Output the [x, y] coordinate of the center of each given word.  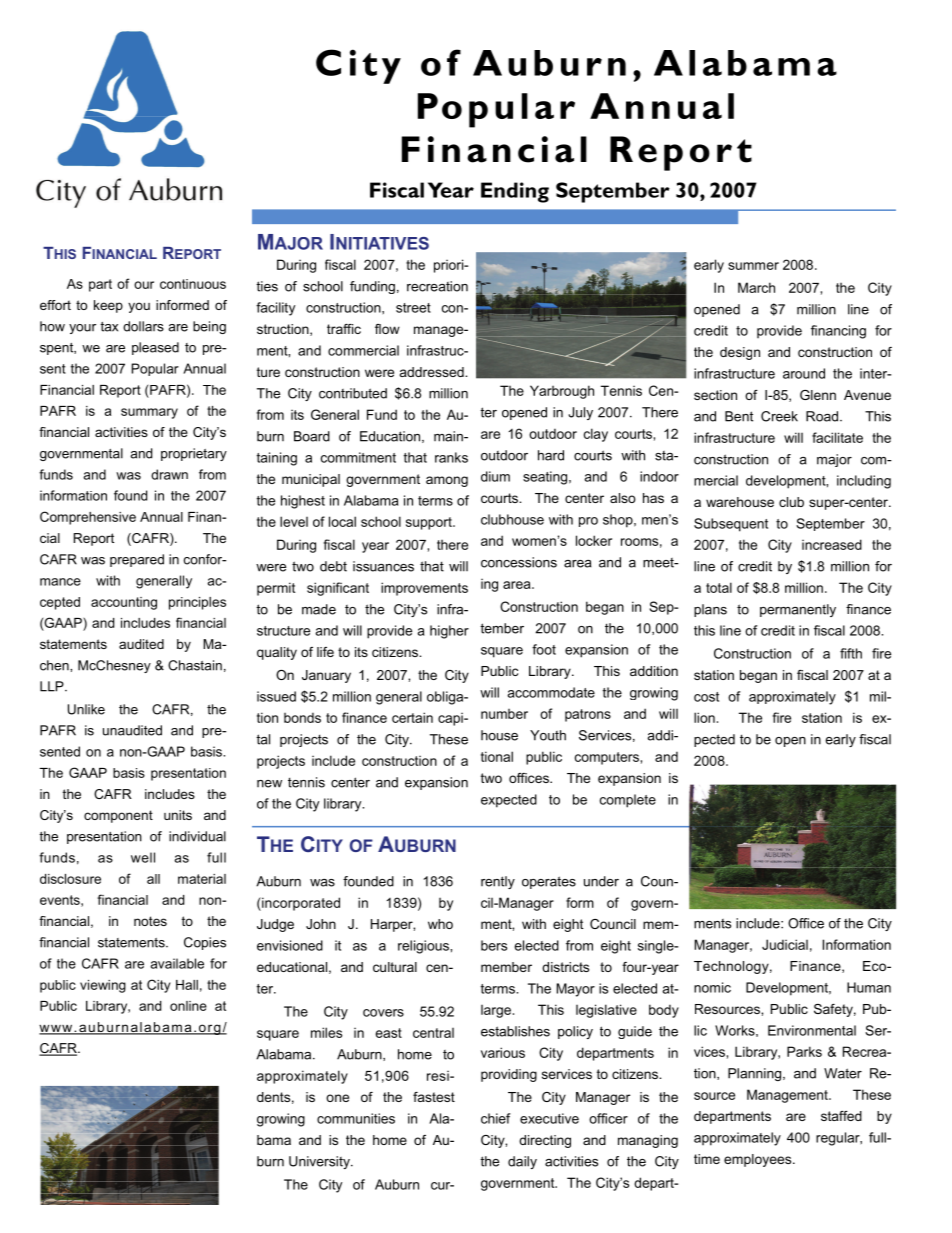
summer [753, 266]
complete [628, 801]
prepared [137, 560]
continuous [193, 284]
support [430, 523]
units [178, 815]
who [440, 924]
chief [496, 1118]
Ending [515, 192]
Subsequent [731, 525]
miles [326, 1032]
